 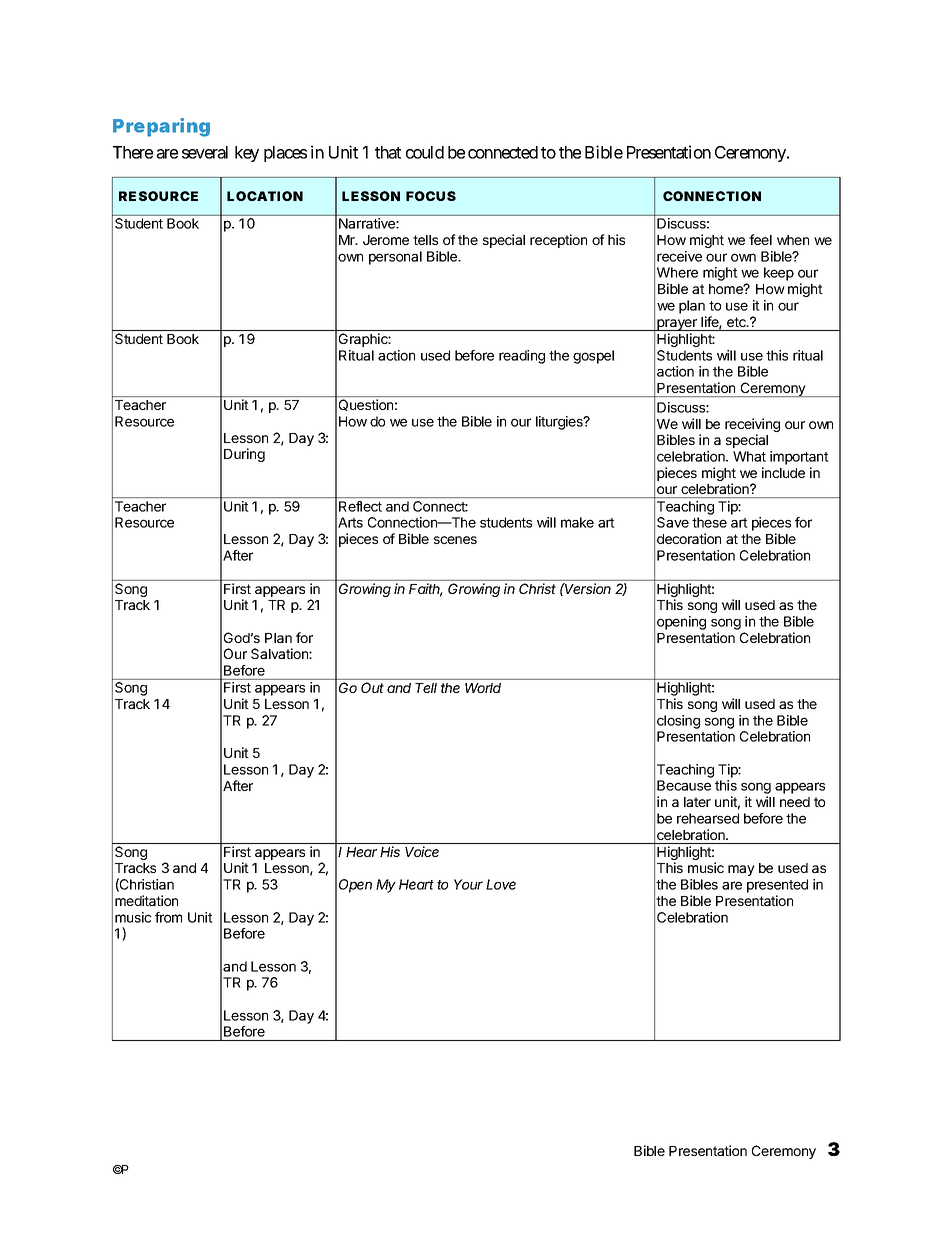 I want to click on reading, so click(x=522, y=357).
